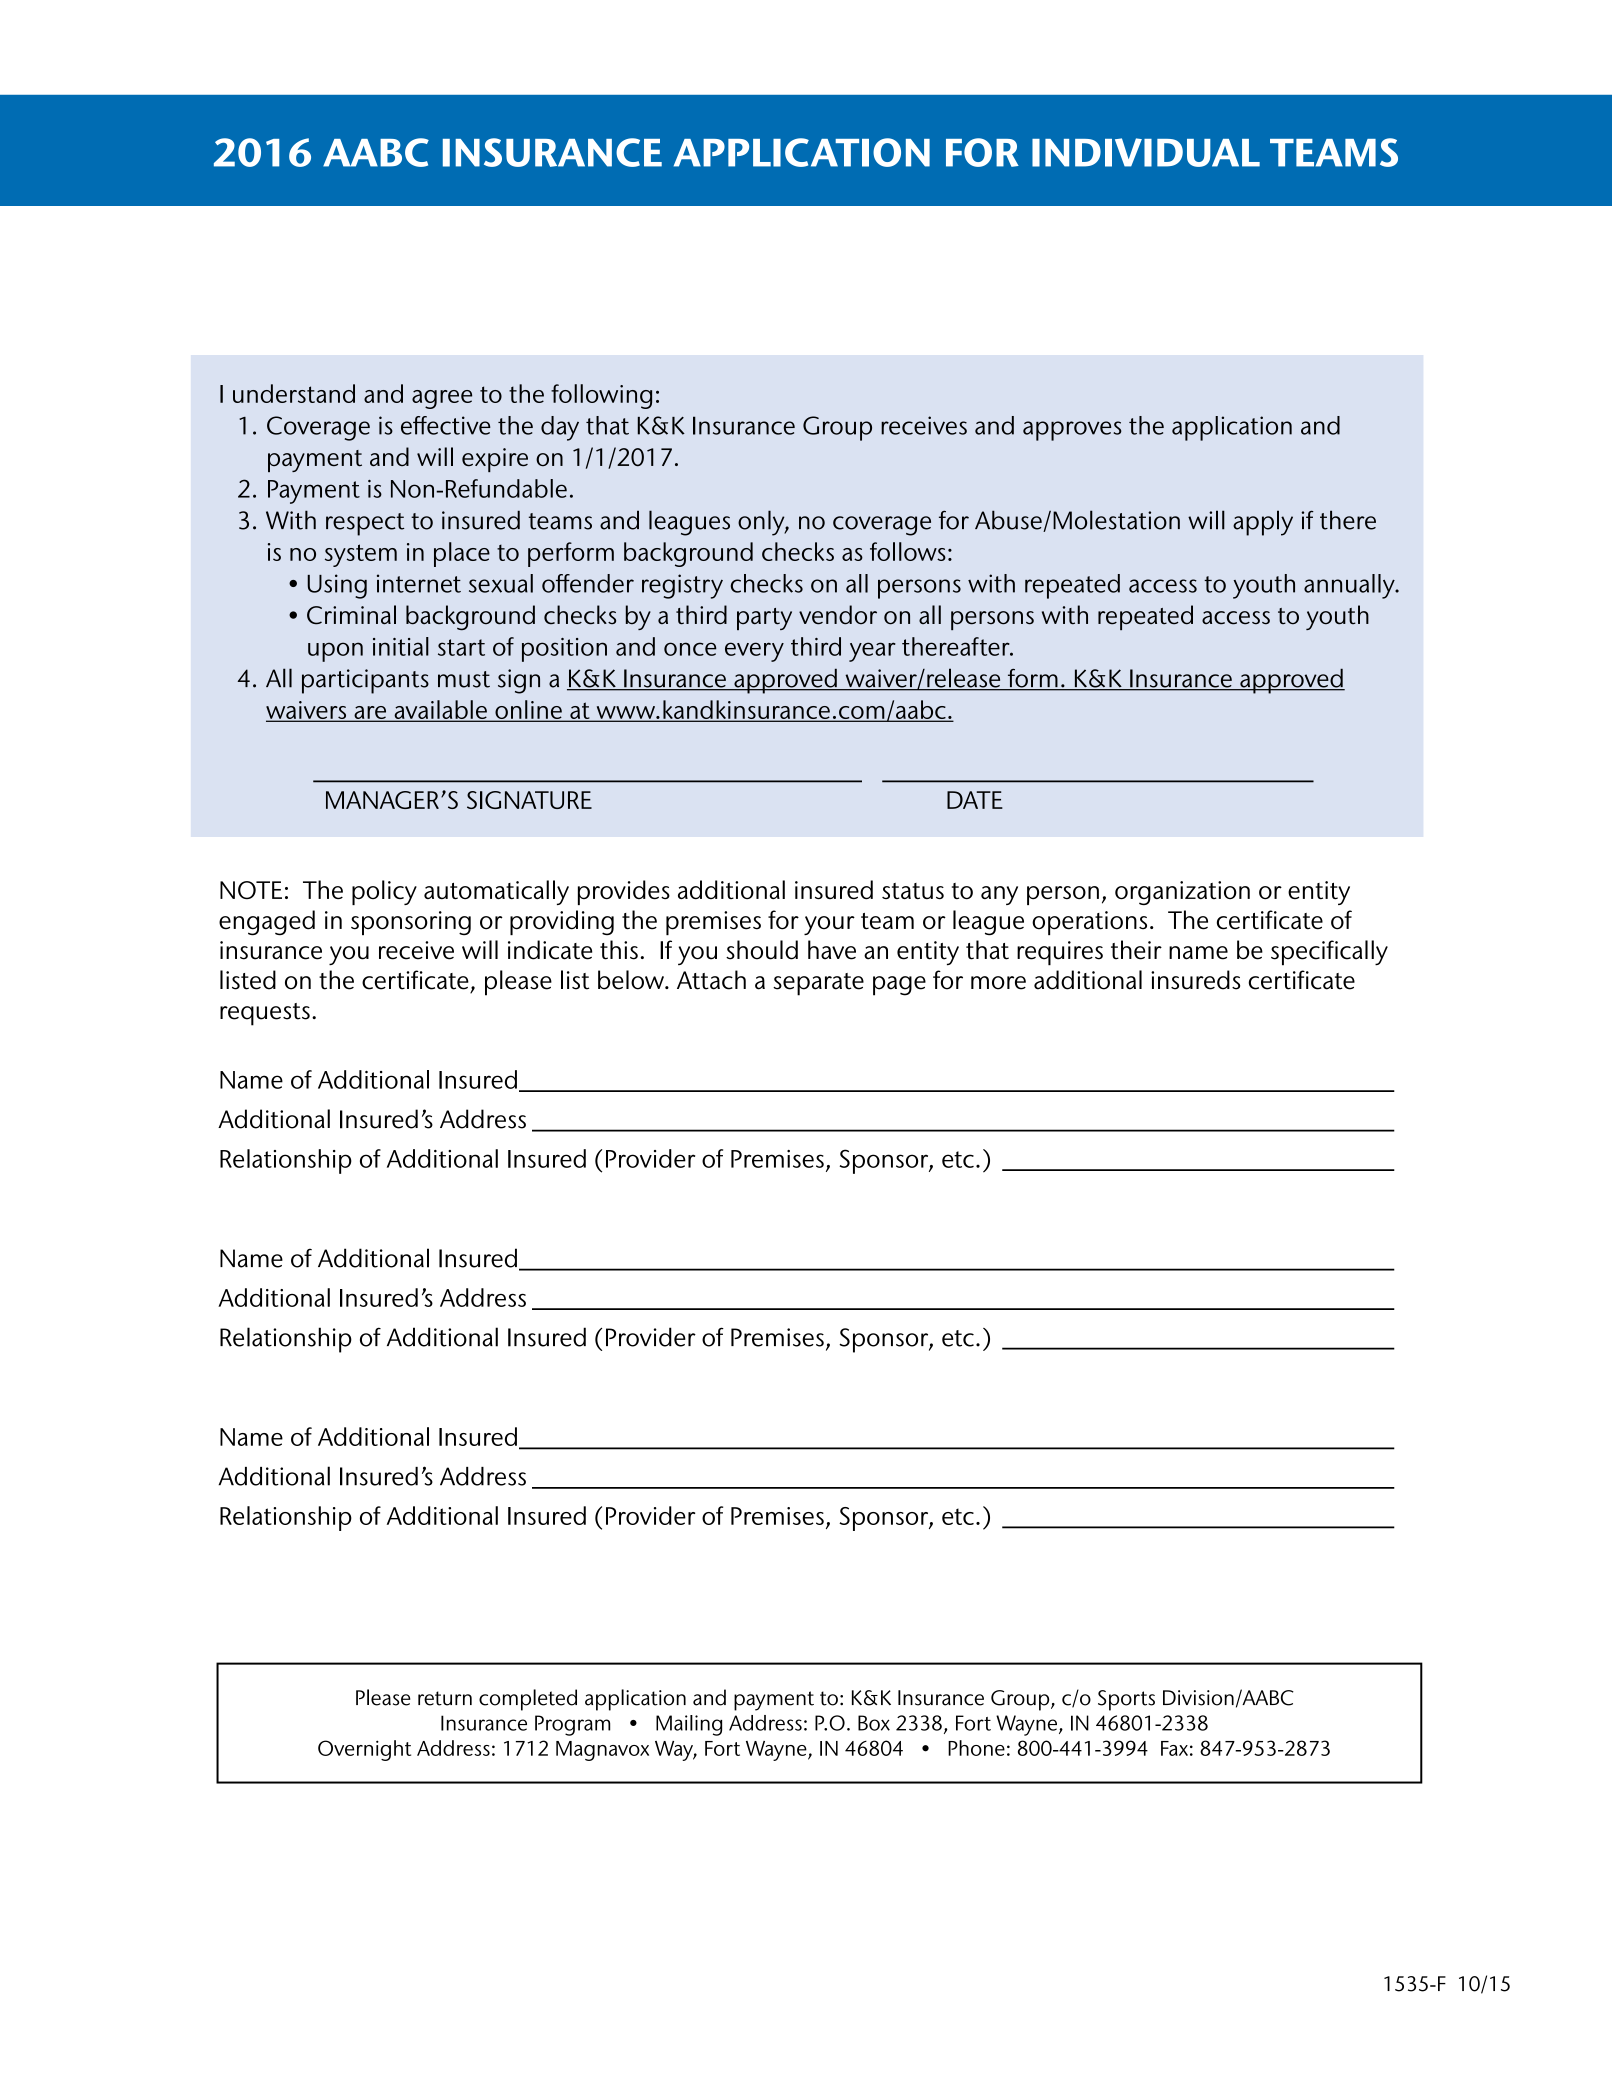  I want to click on have, so click(832, 950).
